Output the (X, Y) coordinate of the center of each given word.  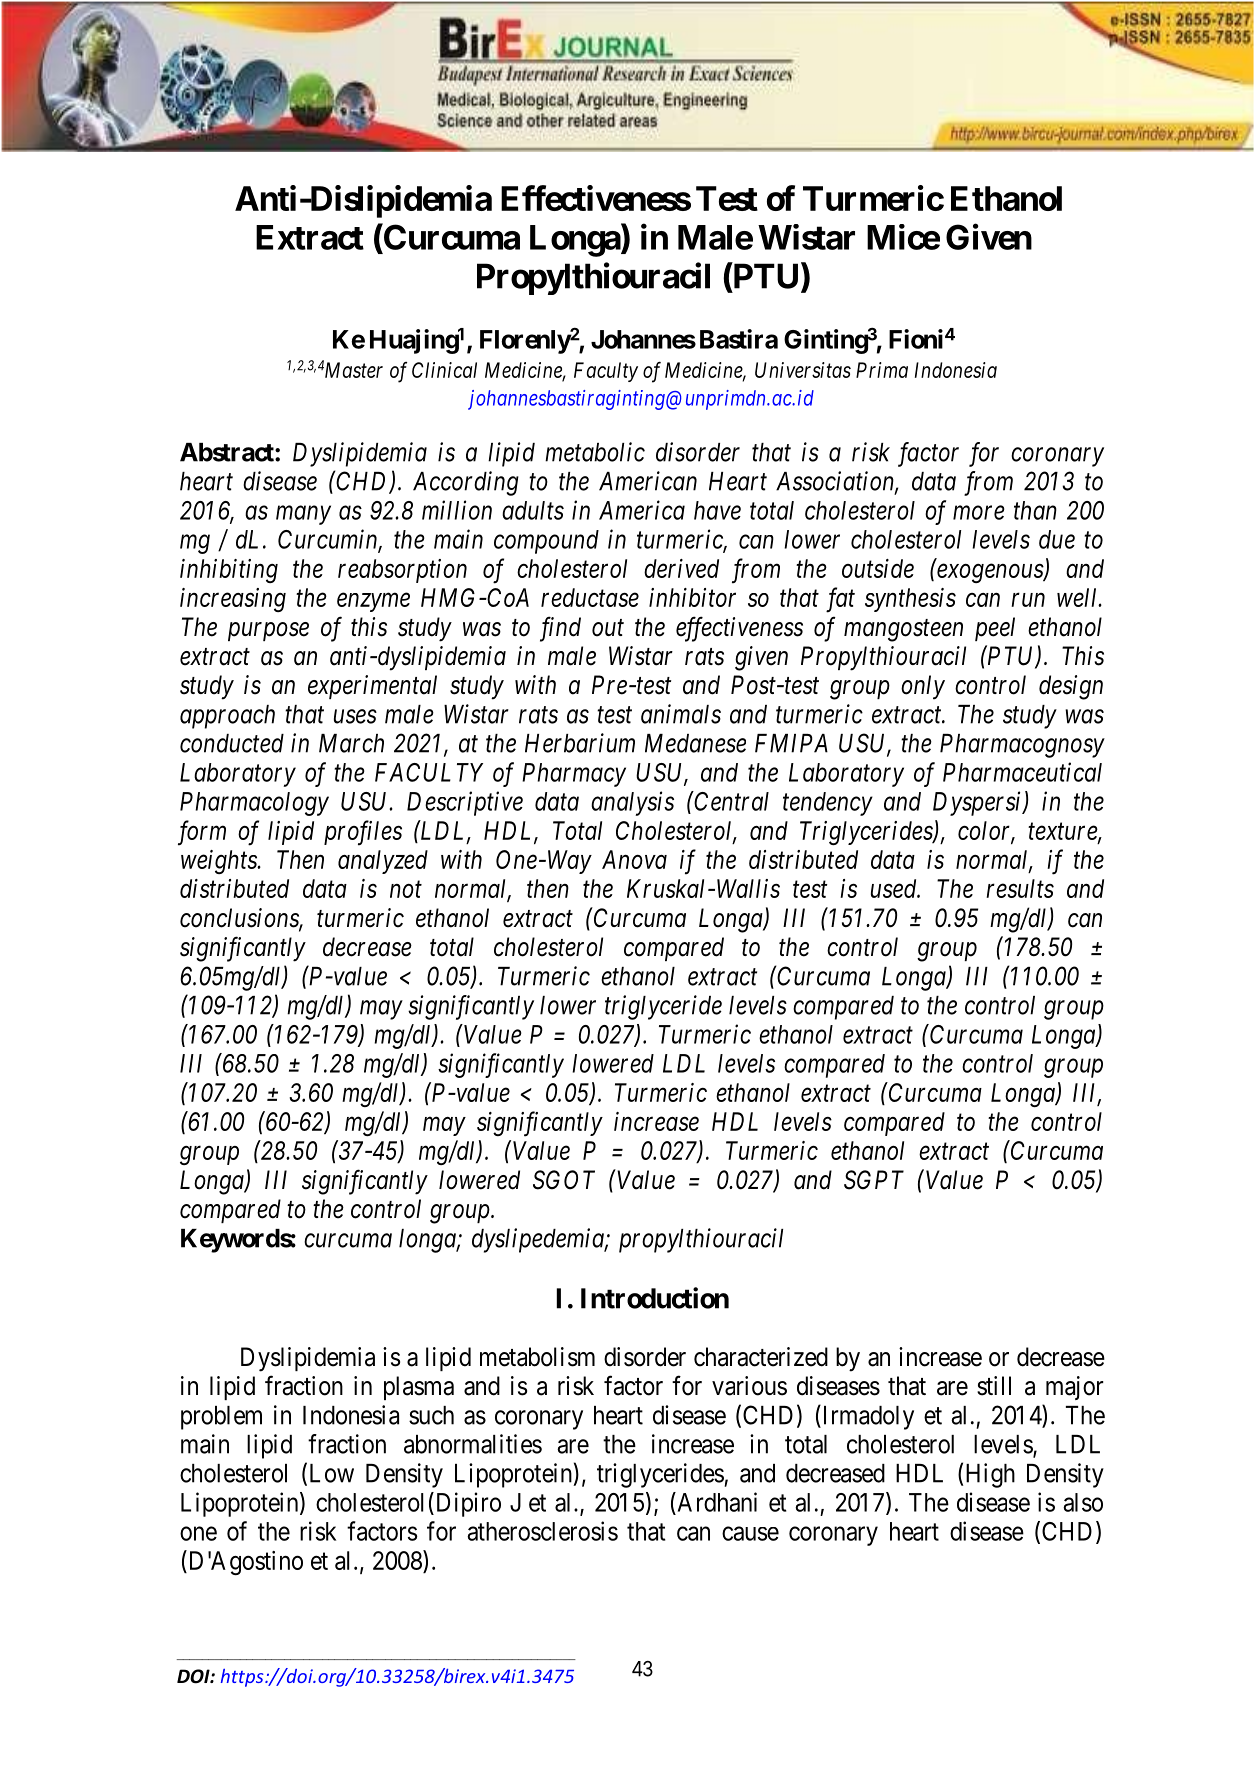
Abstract (228, 452)
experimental (372, 687)
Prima (882, 370)
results (1020, 888)
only (923, 687)
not (406, 890)
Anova (634, 859)
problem (221, 1418)
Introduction (655, 1298)
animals (681, 714)
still (994, 1386)
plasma (419, 1388)
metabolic (595, 452)
